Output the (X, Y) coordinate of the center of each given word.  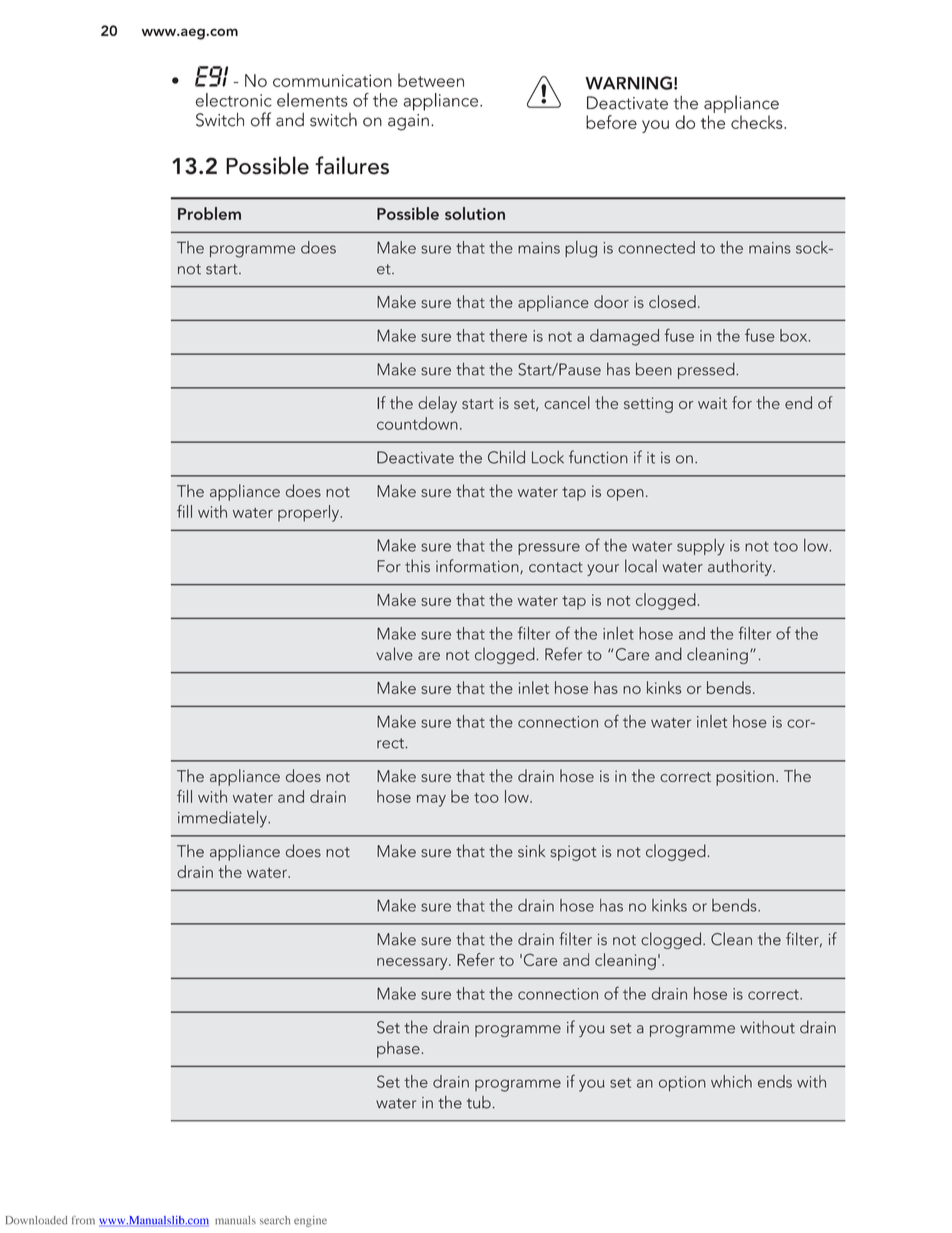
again (408, 122)
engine (310, 1221)
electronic (234, 100)
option (682, 1083)
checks (758, 122)
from (83, 1220)
